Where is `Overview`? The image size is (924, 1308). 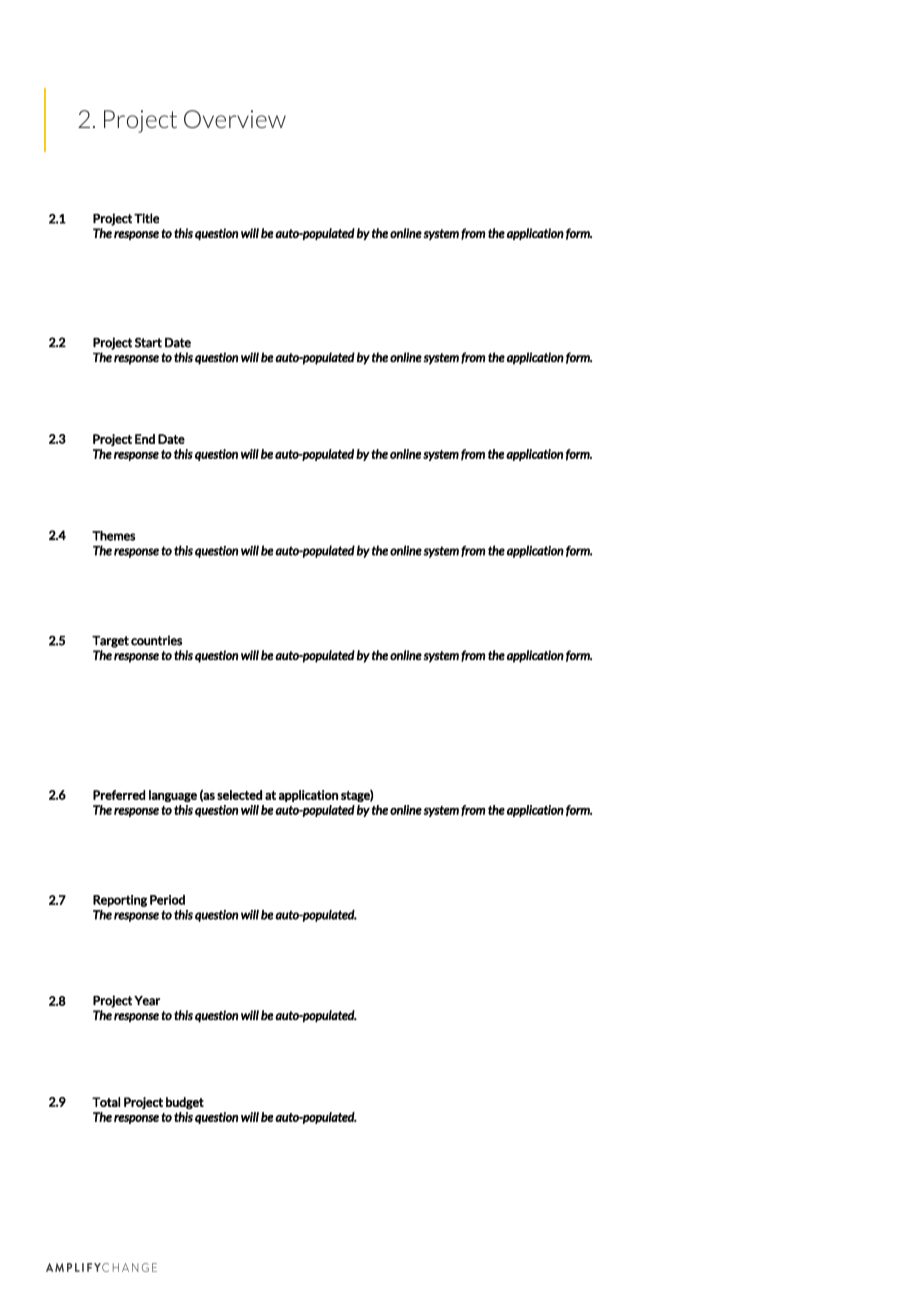
Overview is located at coordinates (235, 119).
